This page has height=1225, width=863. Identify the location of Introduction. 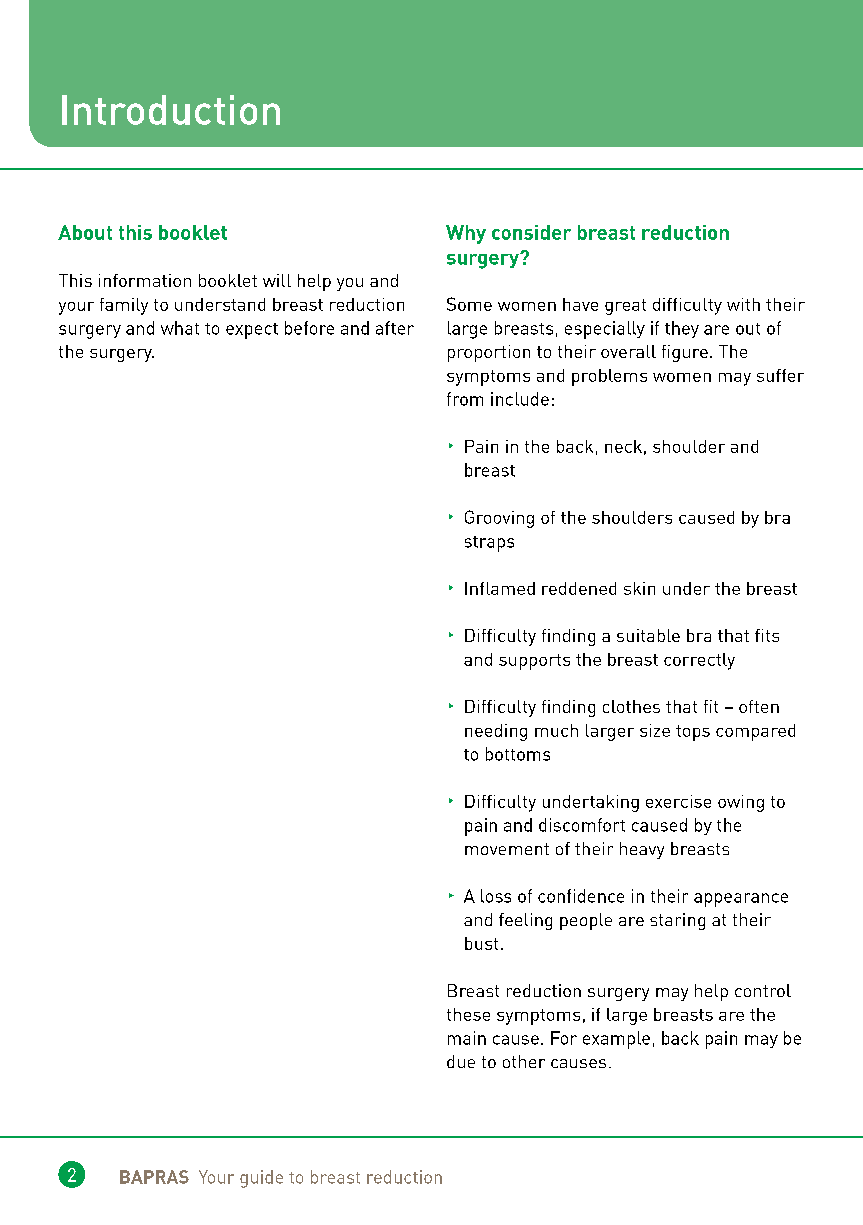
(171, 110).
